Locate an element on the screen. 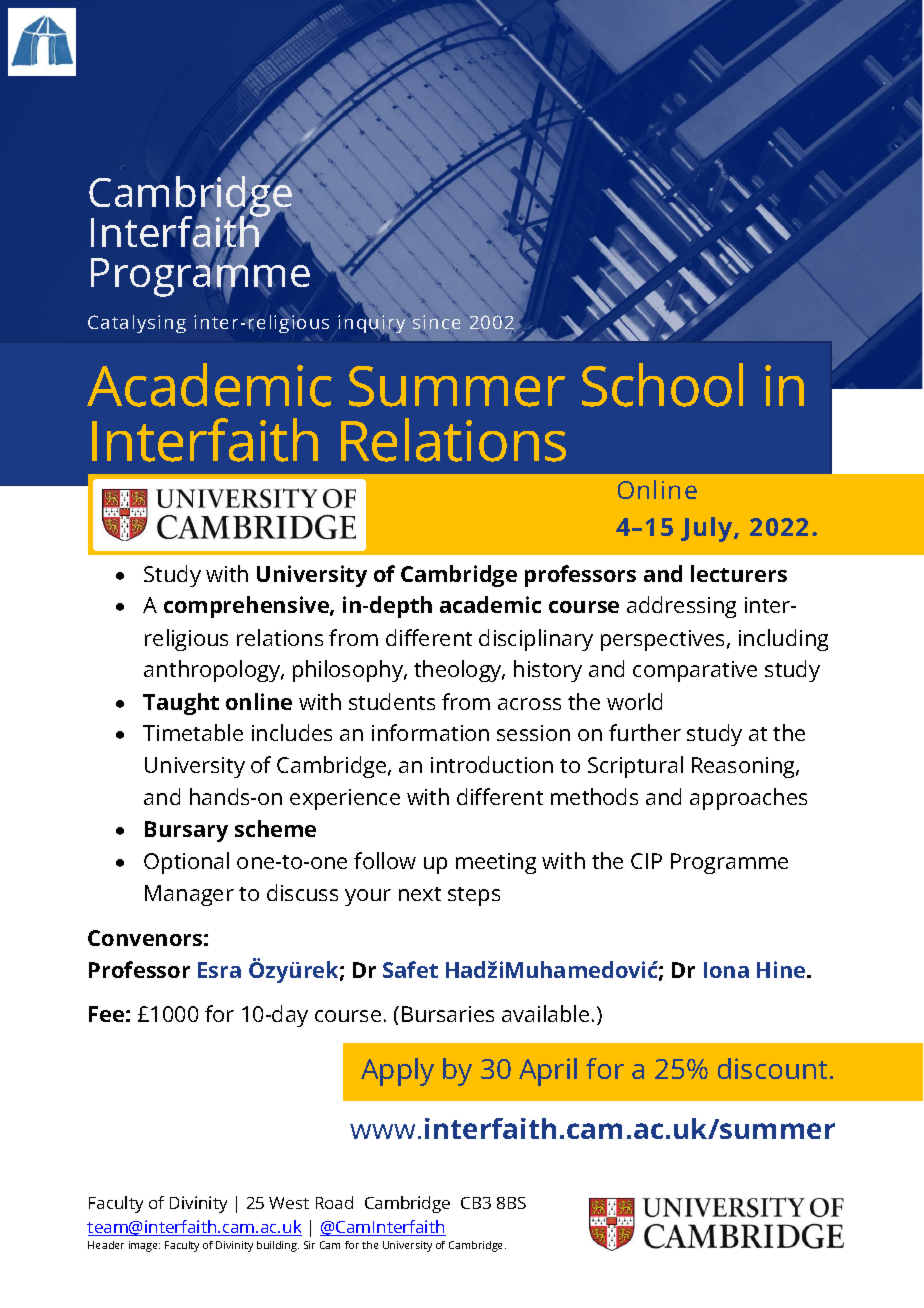  disciplinary is located at coordinates (536, 640).
